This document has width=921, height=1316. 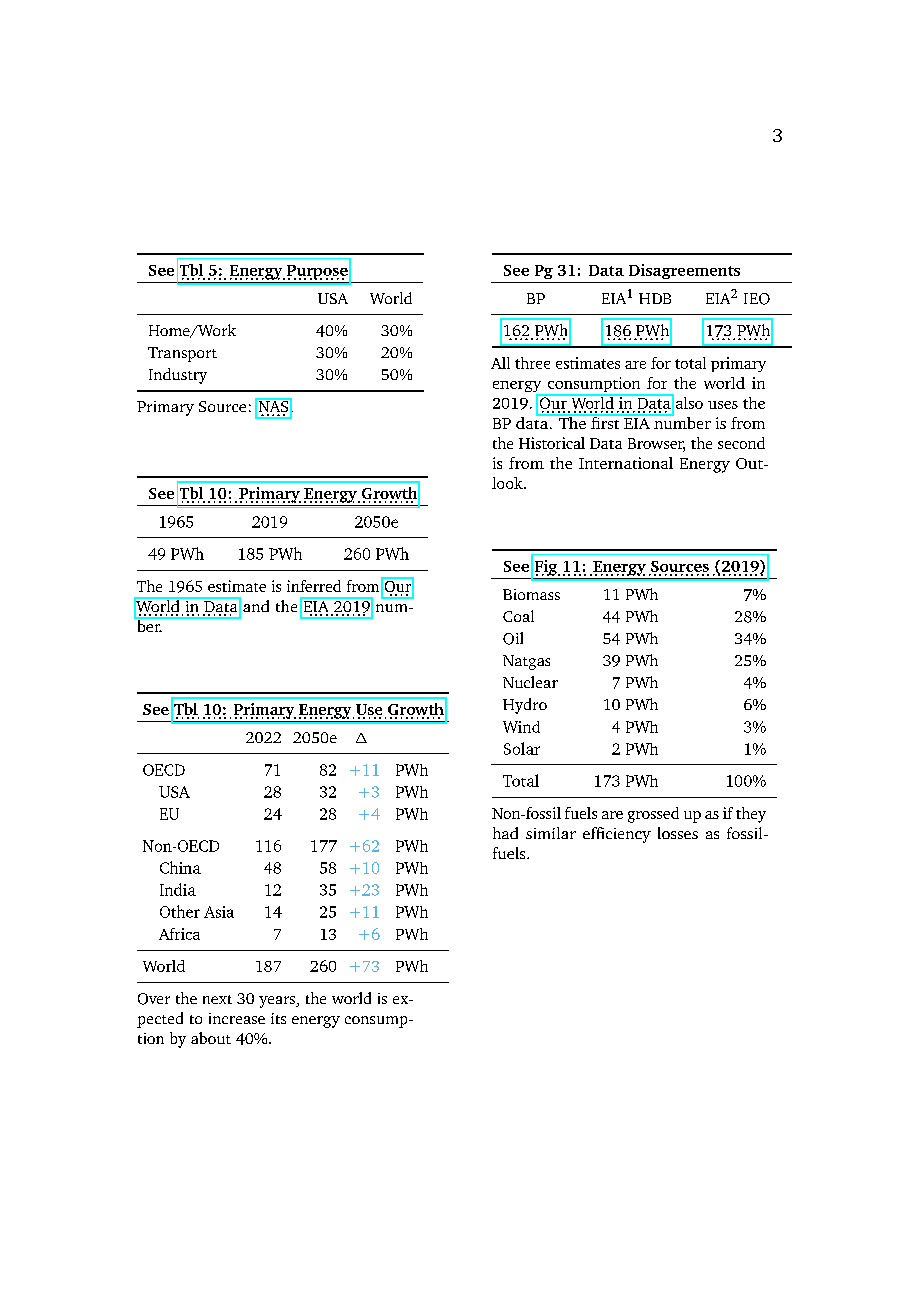 What do you see at coordinates (655, 298) in the document?
I see `HDB` at bounding box center [655, 298].
